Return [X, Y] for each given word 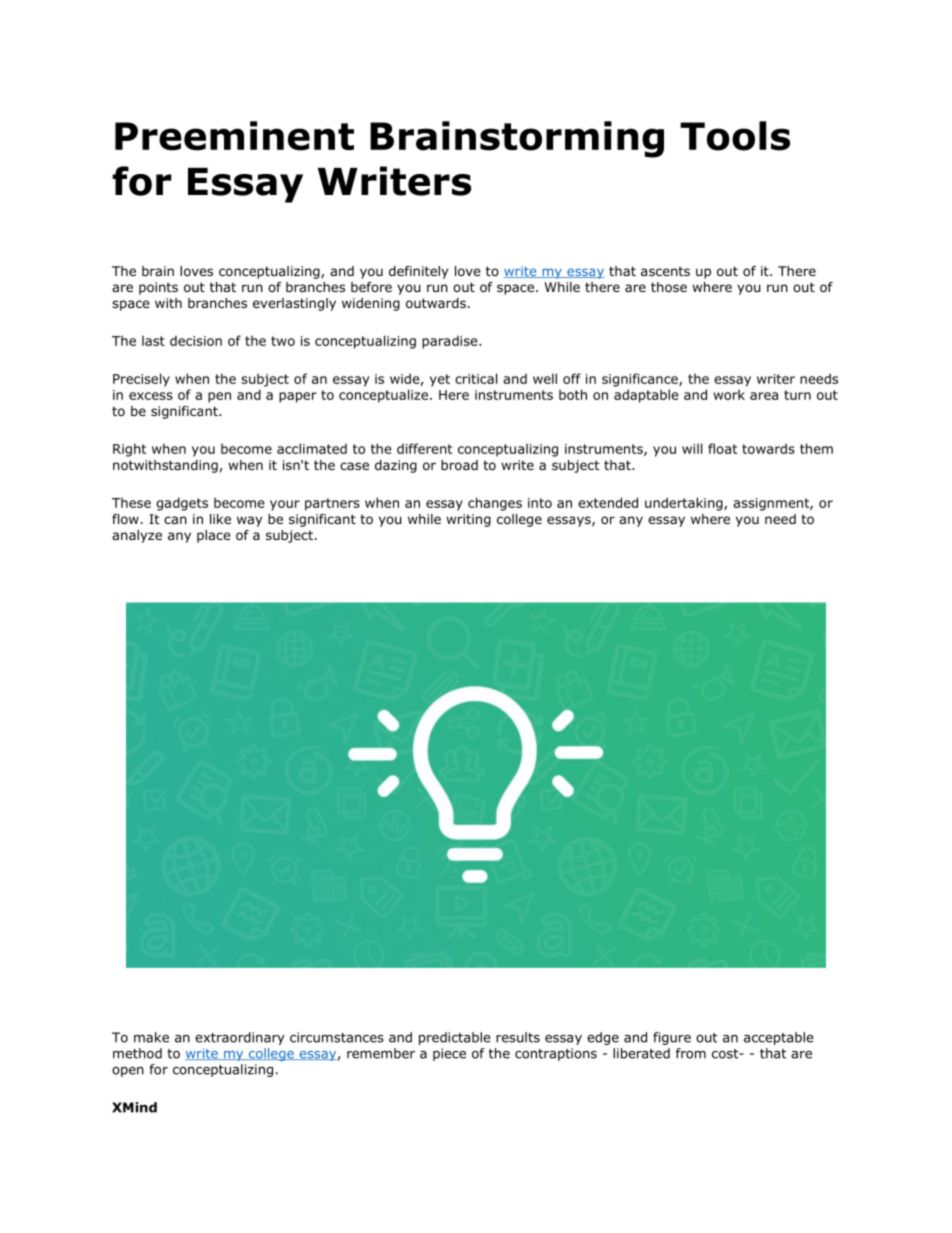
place [214, 536]
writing [468, 520]
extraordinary [240, 1038]
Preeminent [234, 136]
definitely [418, 272]
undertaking [685, 504]
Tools [735, 136]
